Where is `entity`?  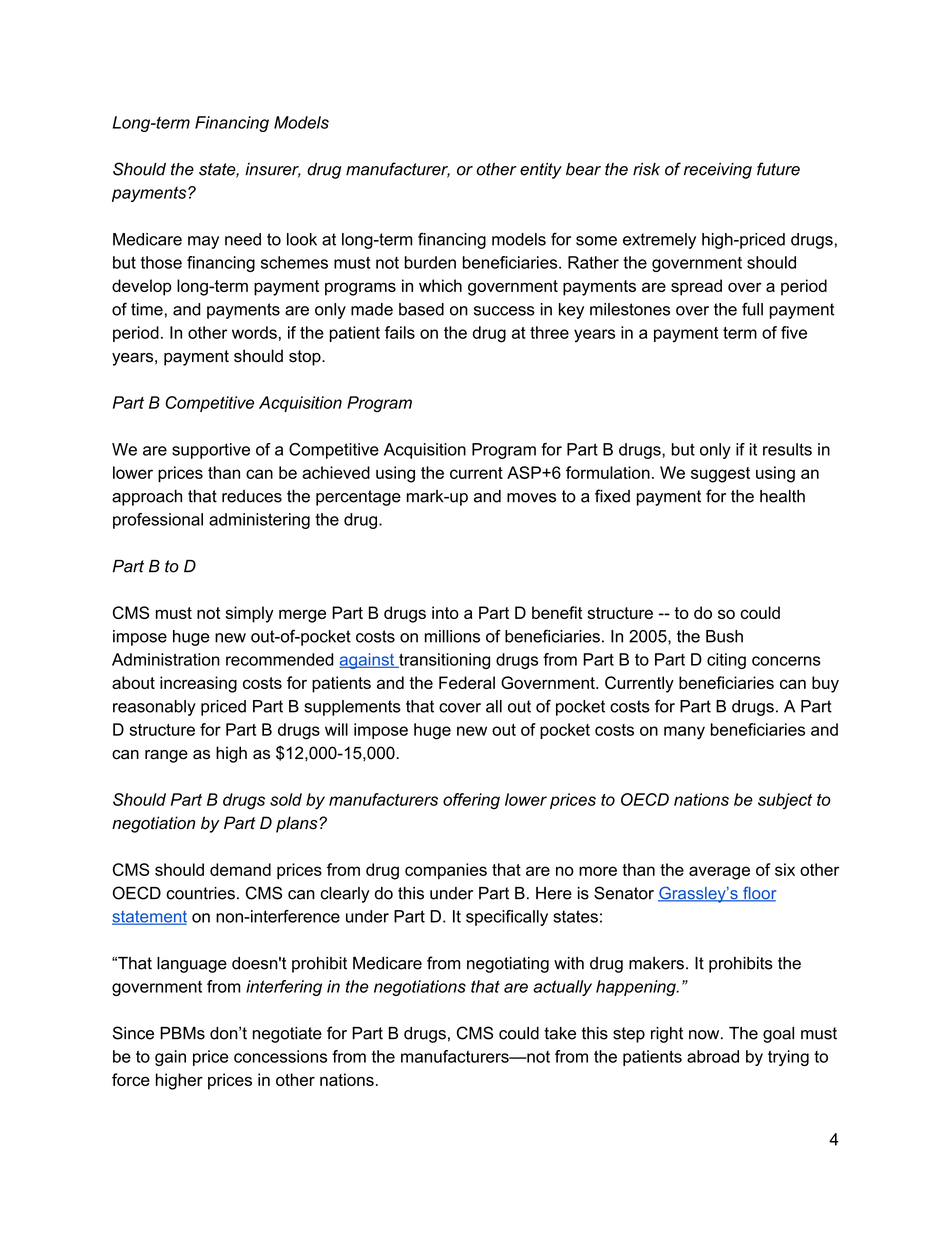
entity is located at coordinates (541, 171).
